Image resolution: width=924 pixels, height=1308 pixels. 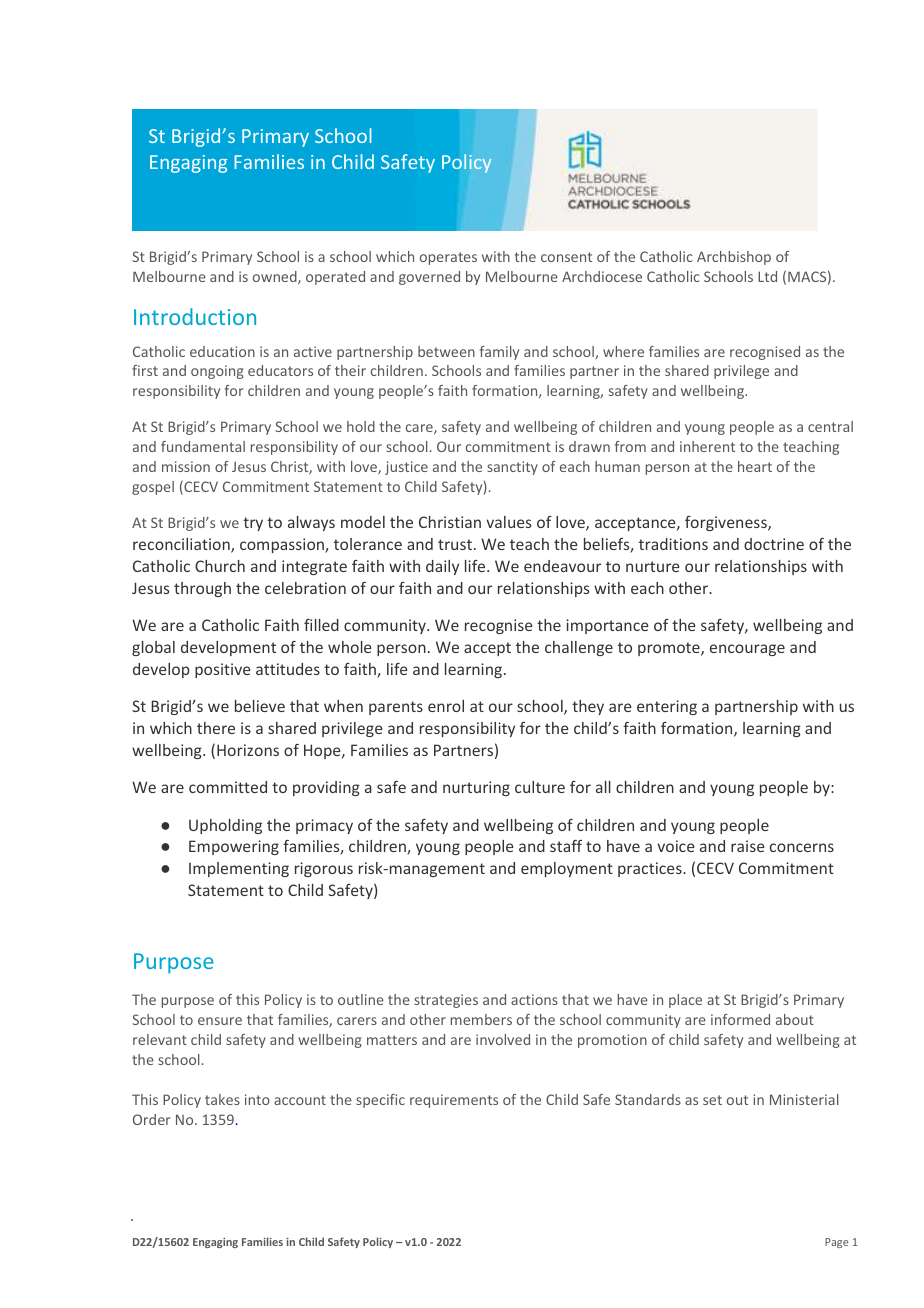 I want to click on Ltd, so click(x=767, y=276).
